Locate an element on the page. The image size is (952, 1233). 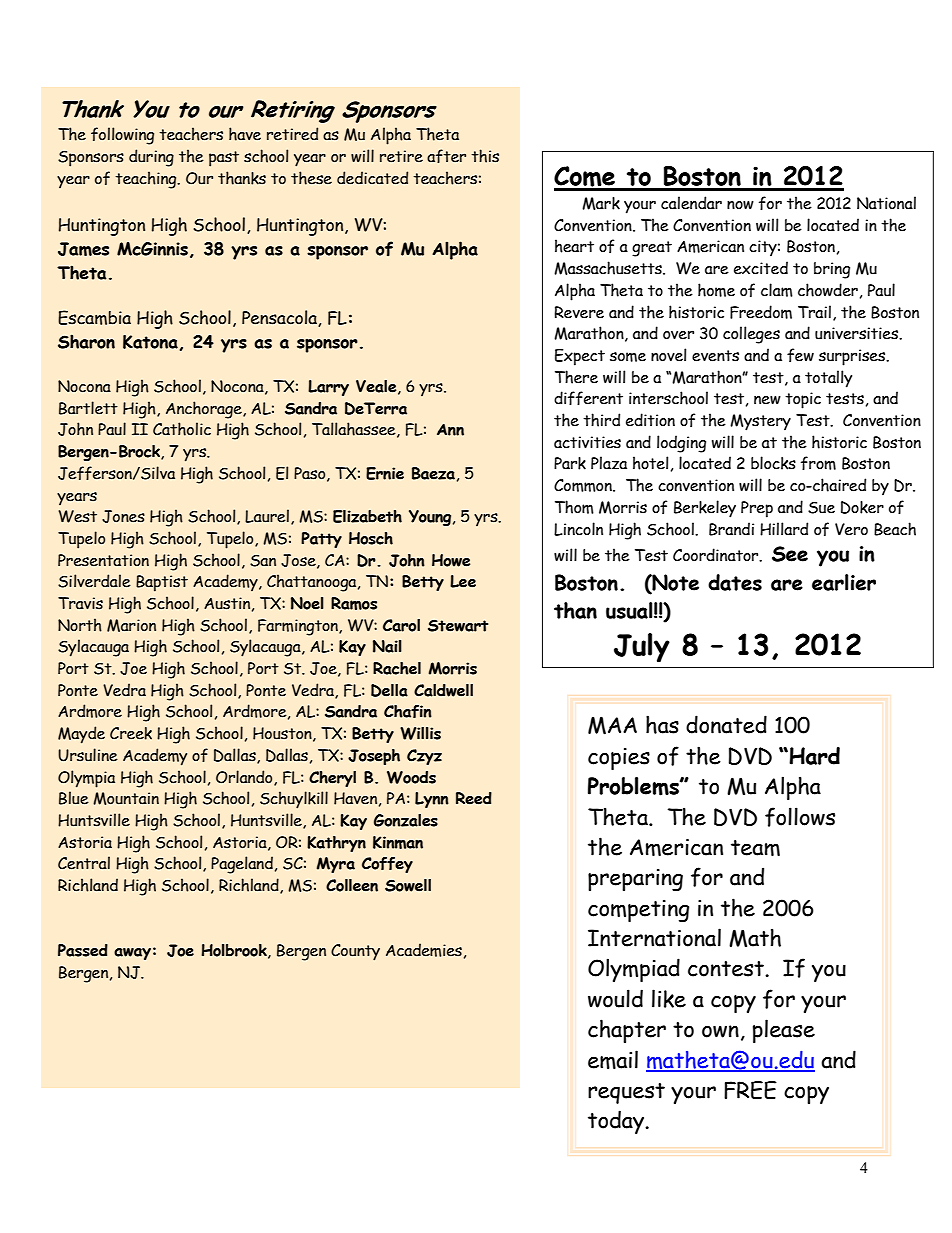
away is located at coordinates (132, 954).
